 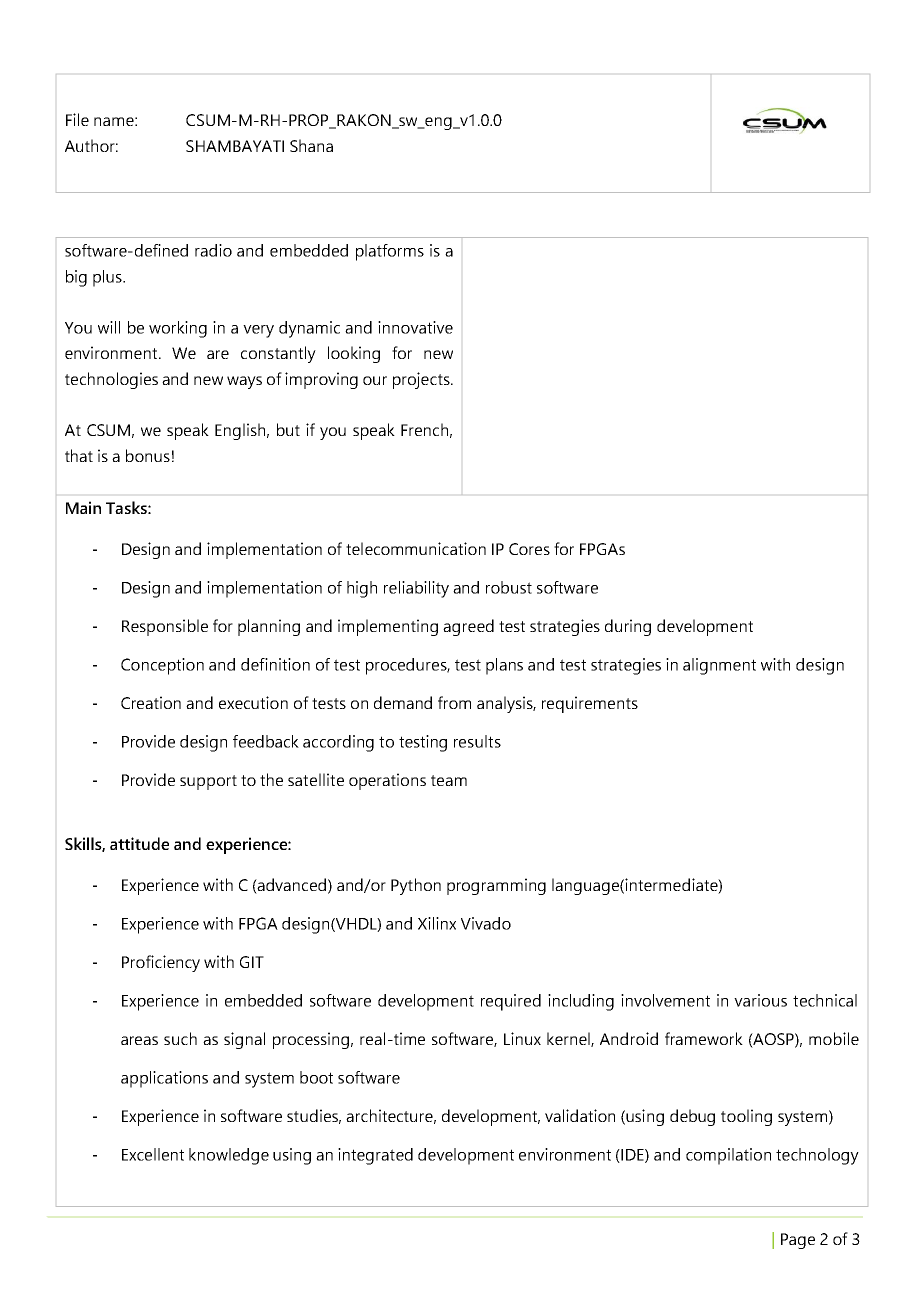 What do you see at coordinates (162, 666) in the screenshot?
I see `Conception` at bounding box center [162, 666].
